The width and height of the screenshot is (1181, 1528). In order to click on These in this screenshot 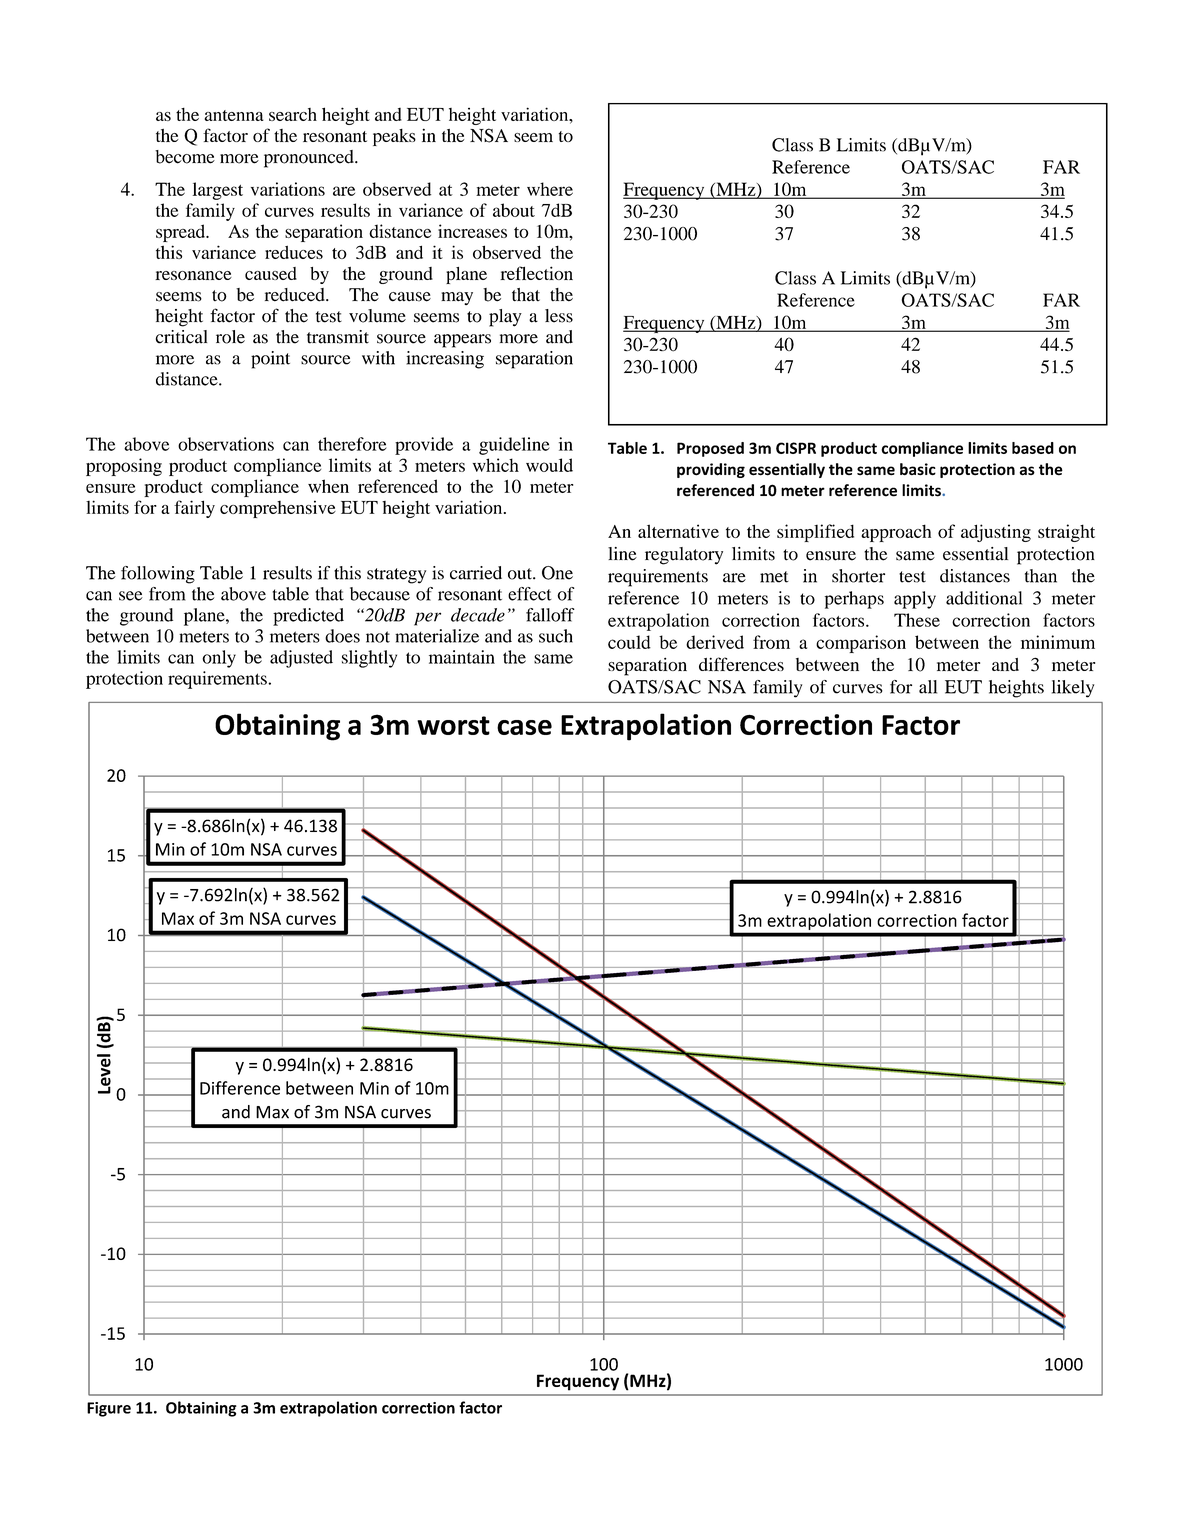, I will do `click(917, 620)`.
